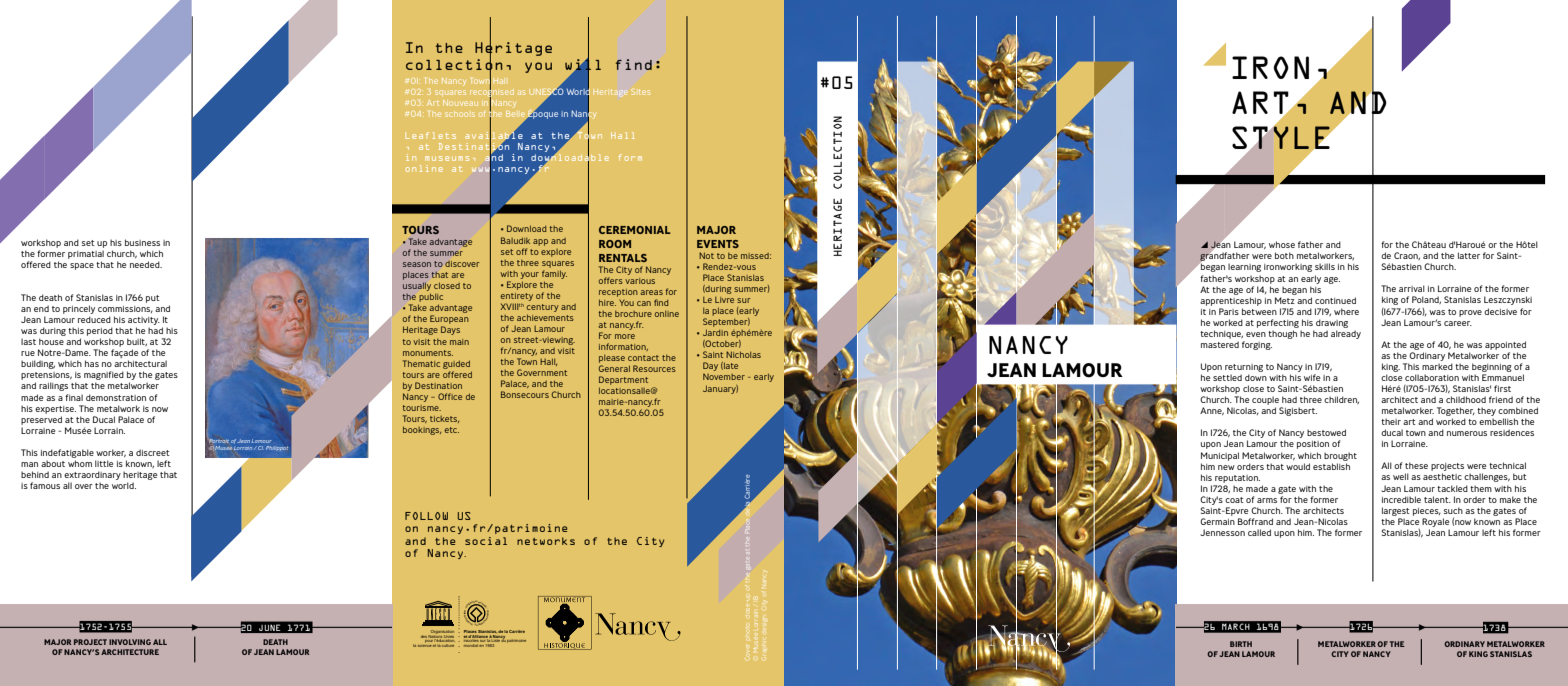 The image size is (1568, 686). I want to click on culture, so click(448, 644).
